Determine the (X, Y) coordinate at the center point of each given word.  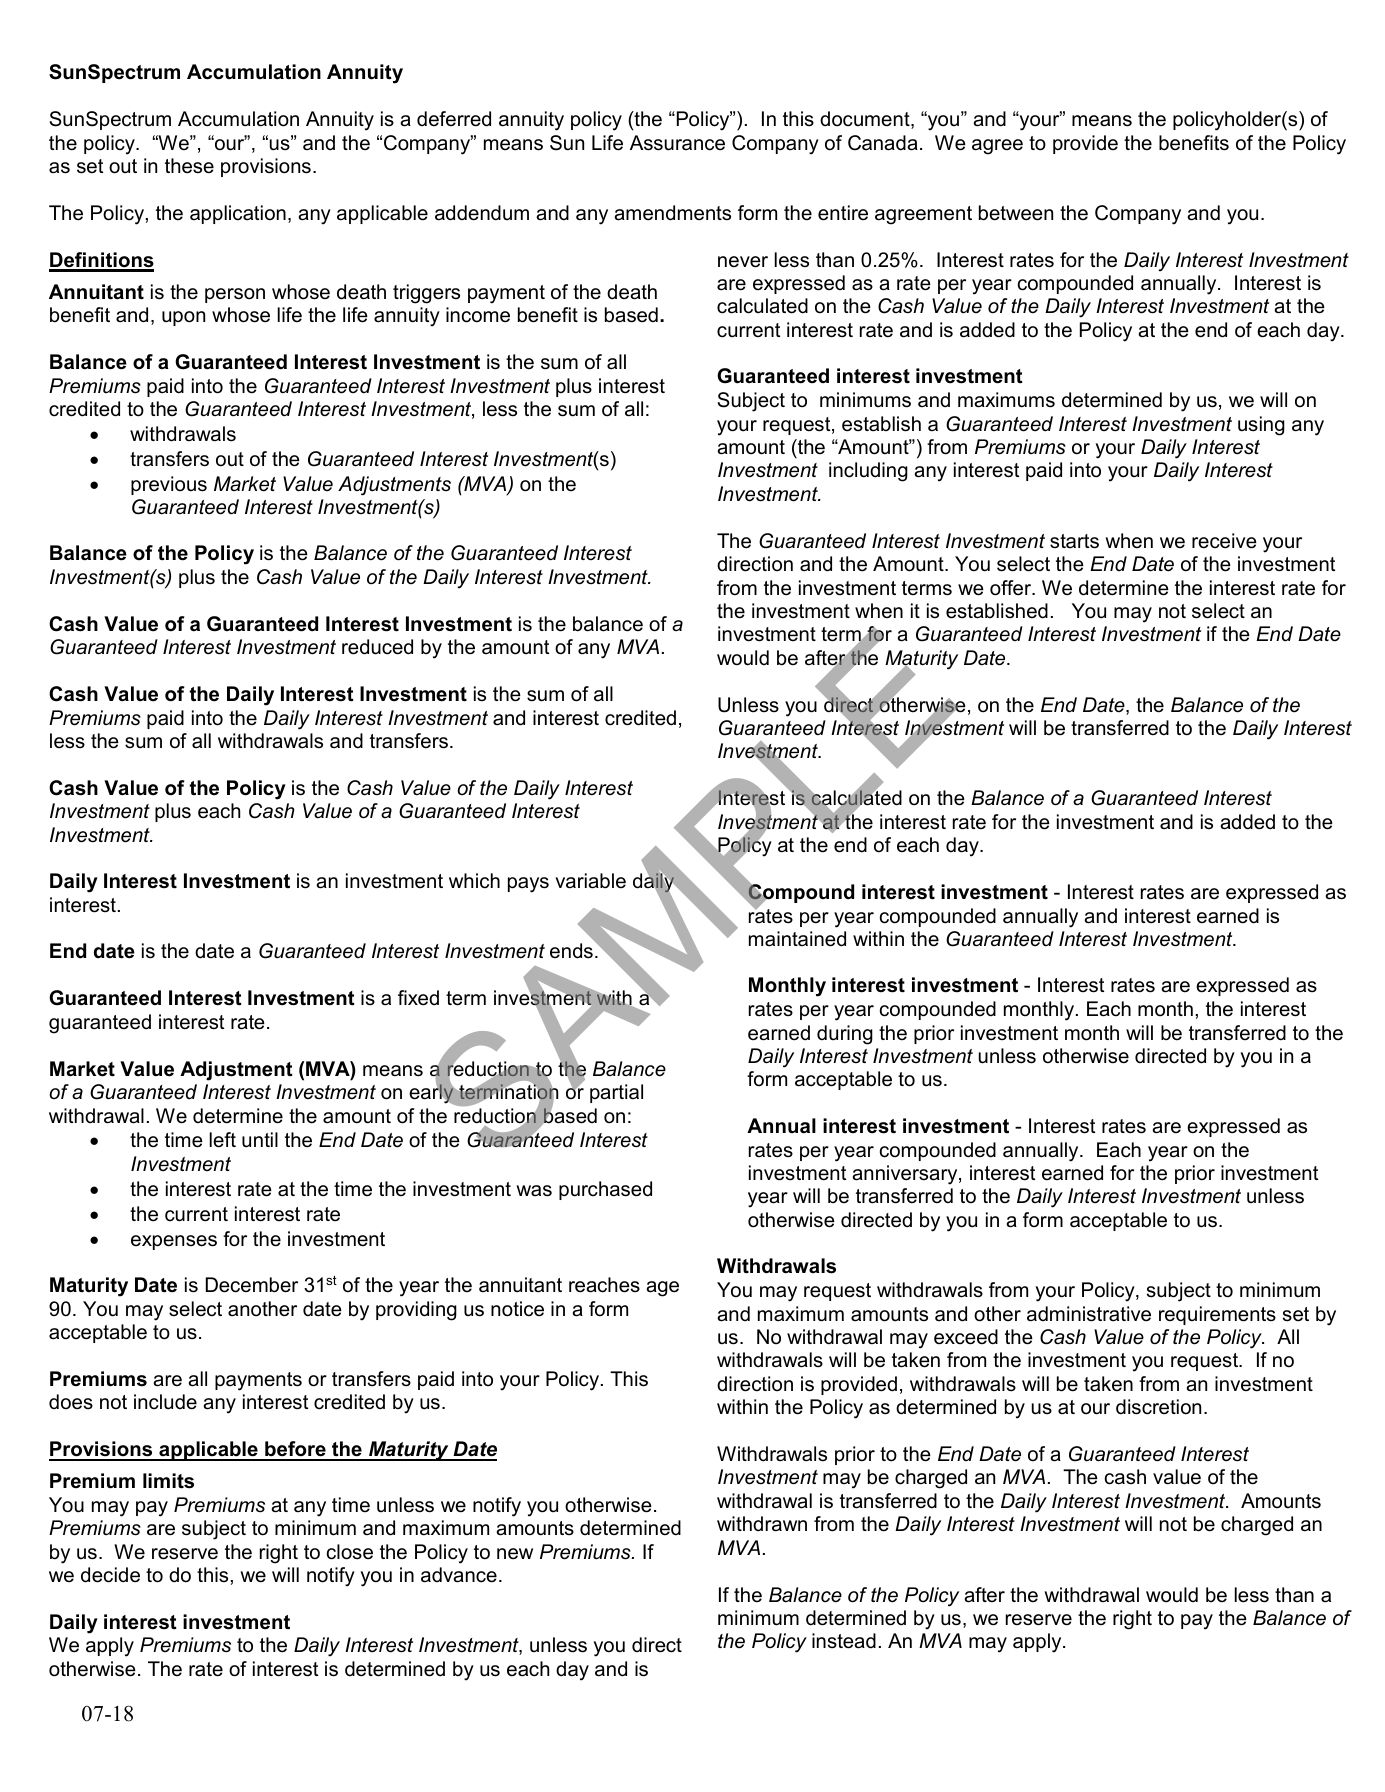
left (223, 1140)
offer (1012, 588)
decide (110, 1575)
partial (616, 1093)
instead (844, 1641)
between (1016, 213)
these (189, 166)
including (868, 472)
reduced (377, 647)
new (515, 1554)
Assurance (677, 143)
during (845, 1035)
